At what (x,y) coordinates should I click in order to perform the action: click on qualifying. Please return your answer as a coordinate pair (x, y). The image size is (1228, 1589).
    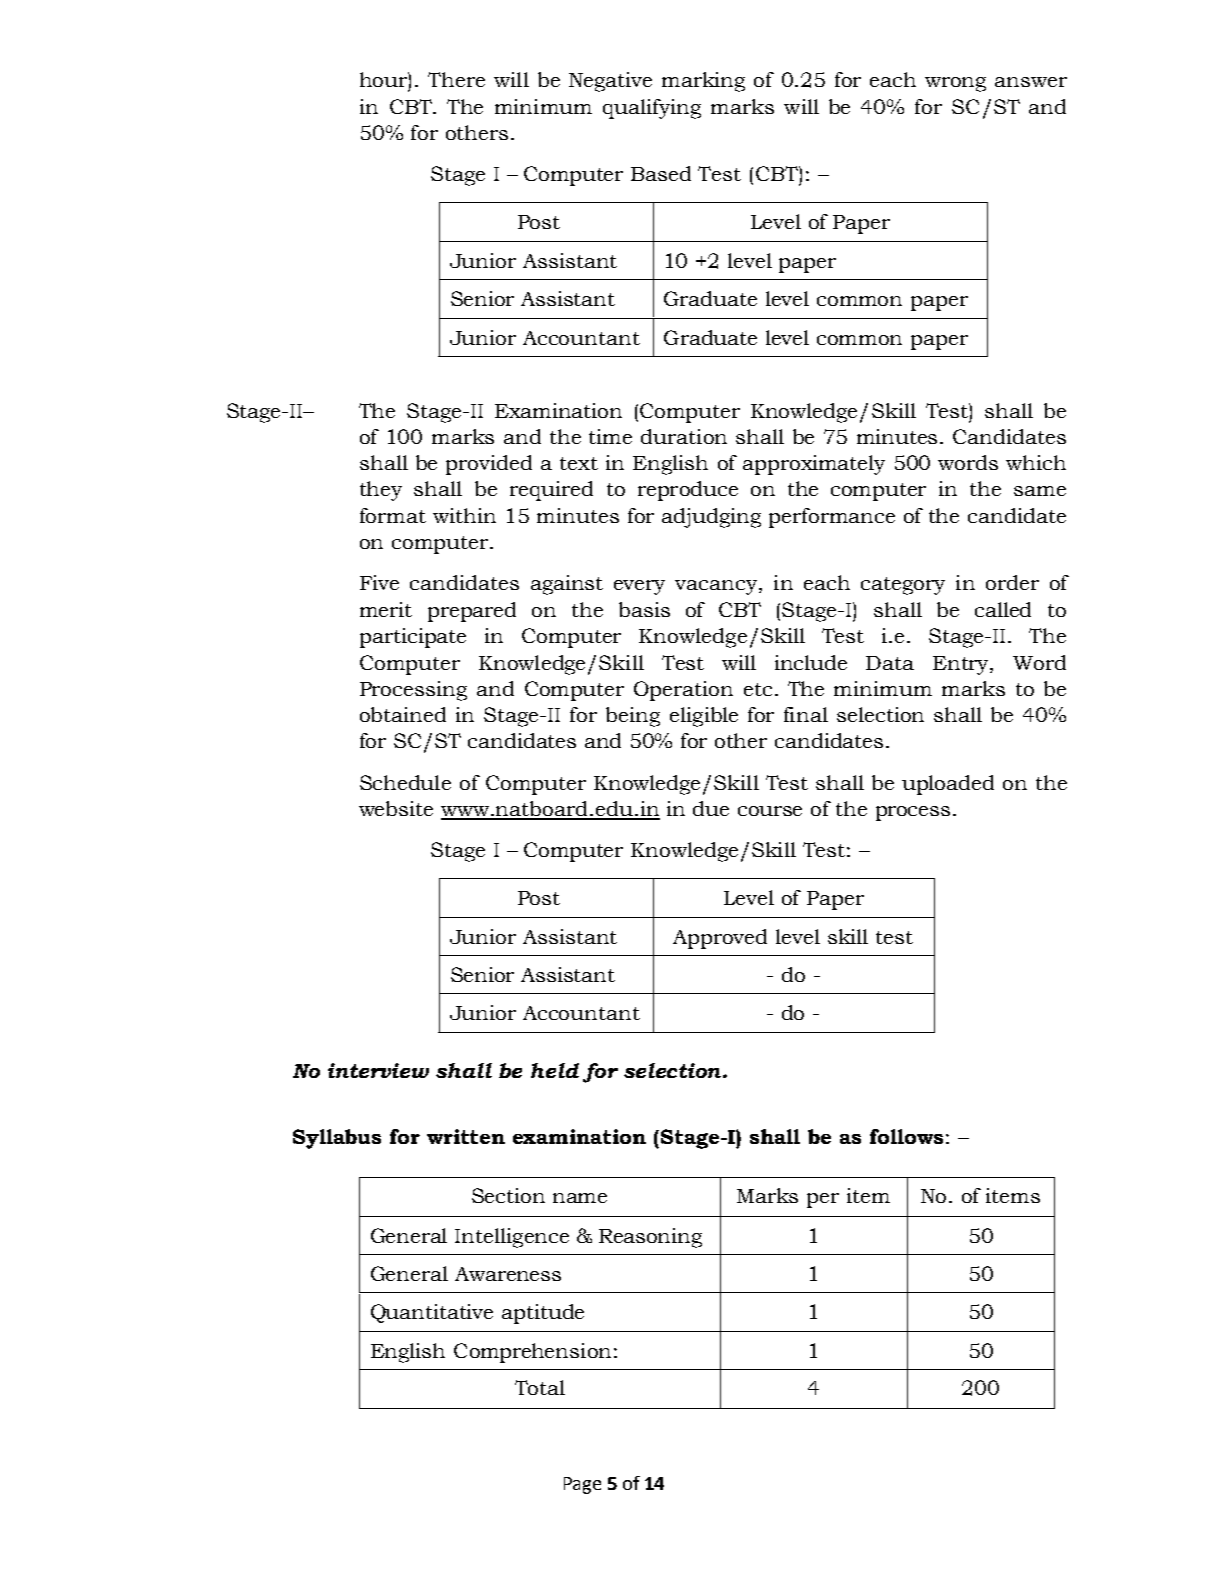
    Looking at the image, I should click on (652, 109).
